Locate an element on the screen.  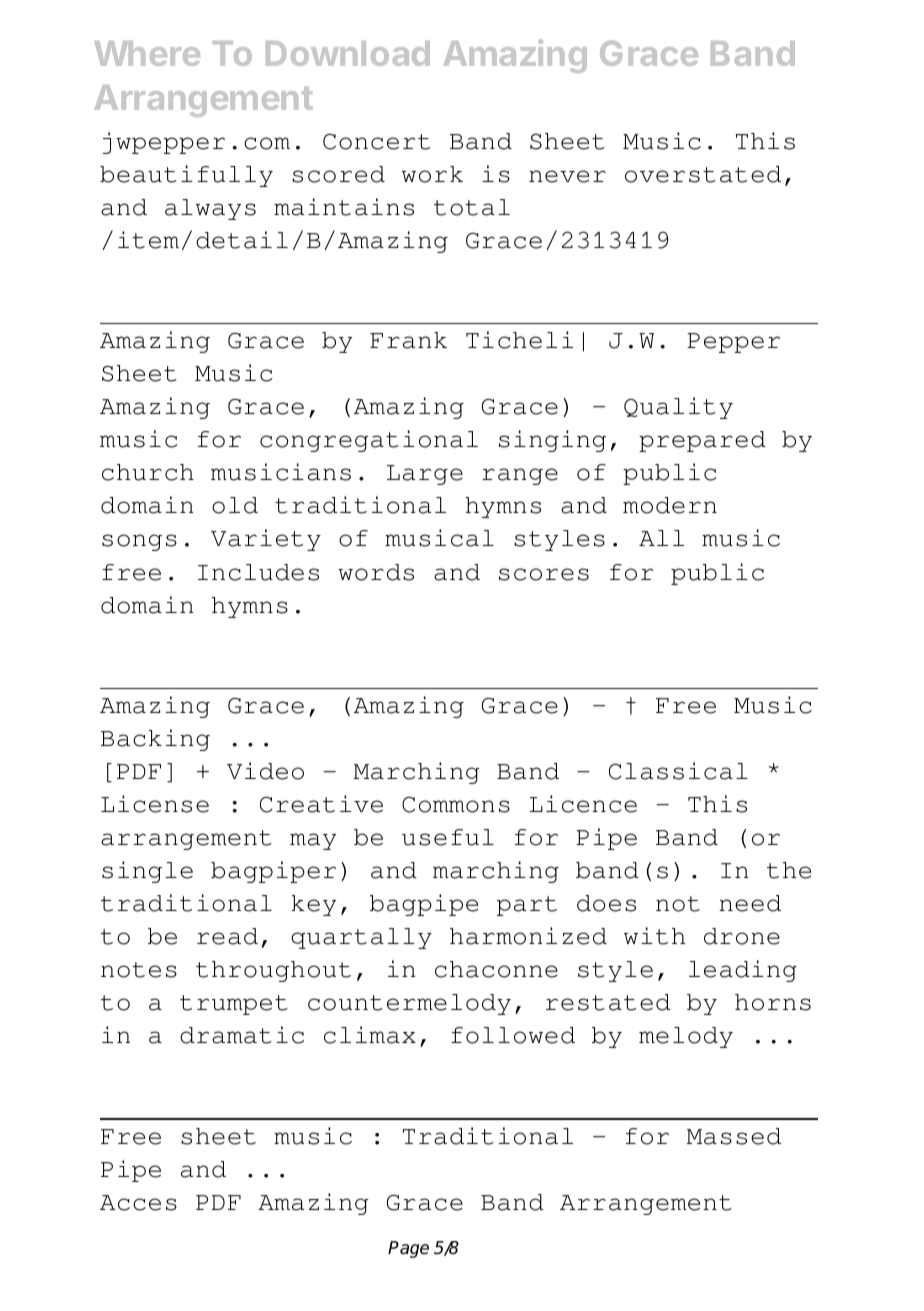
Classical is located at coordinates (678, 771).
